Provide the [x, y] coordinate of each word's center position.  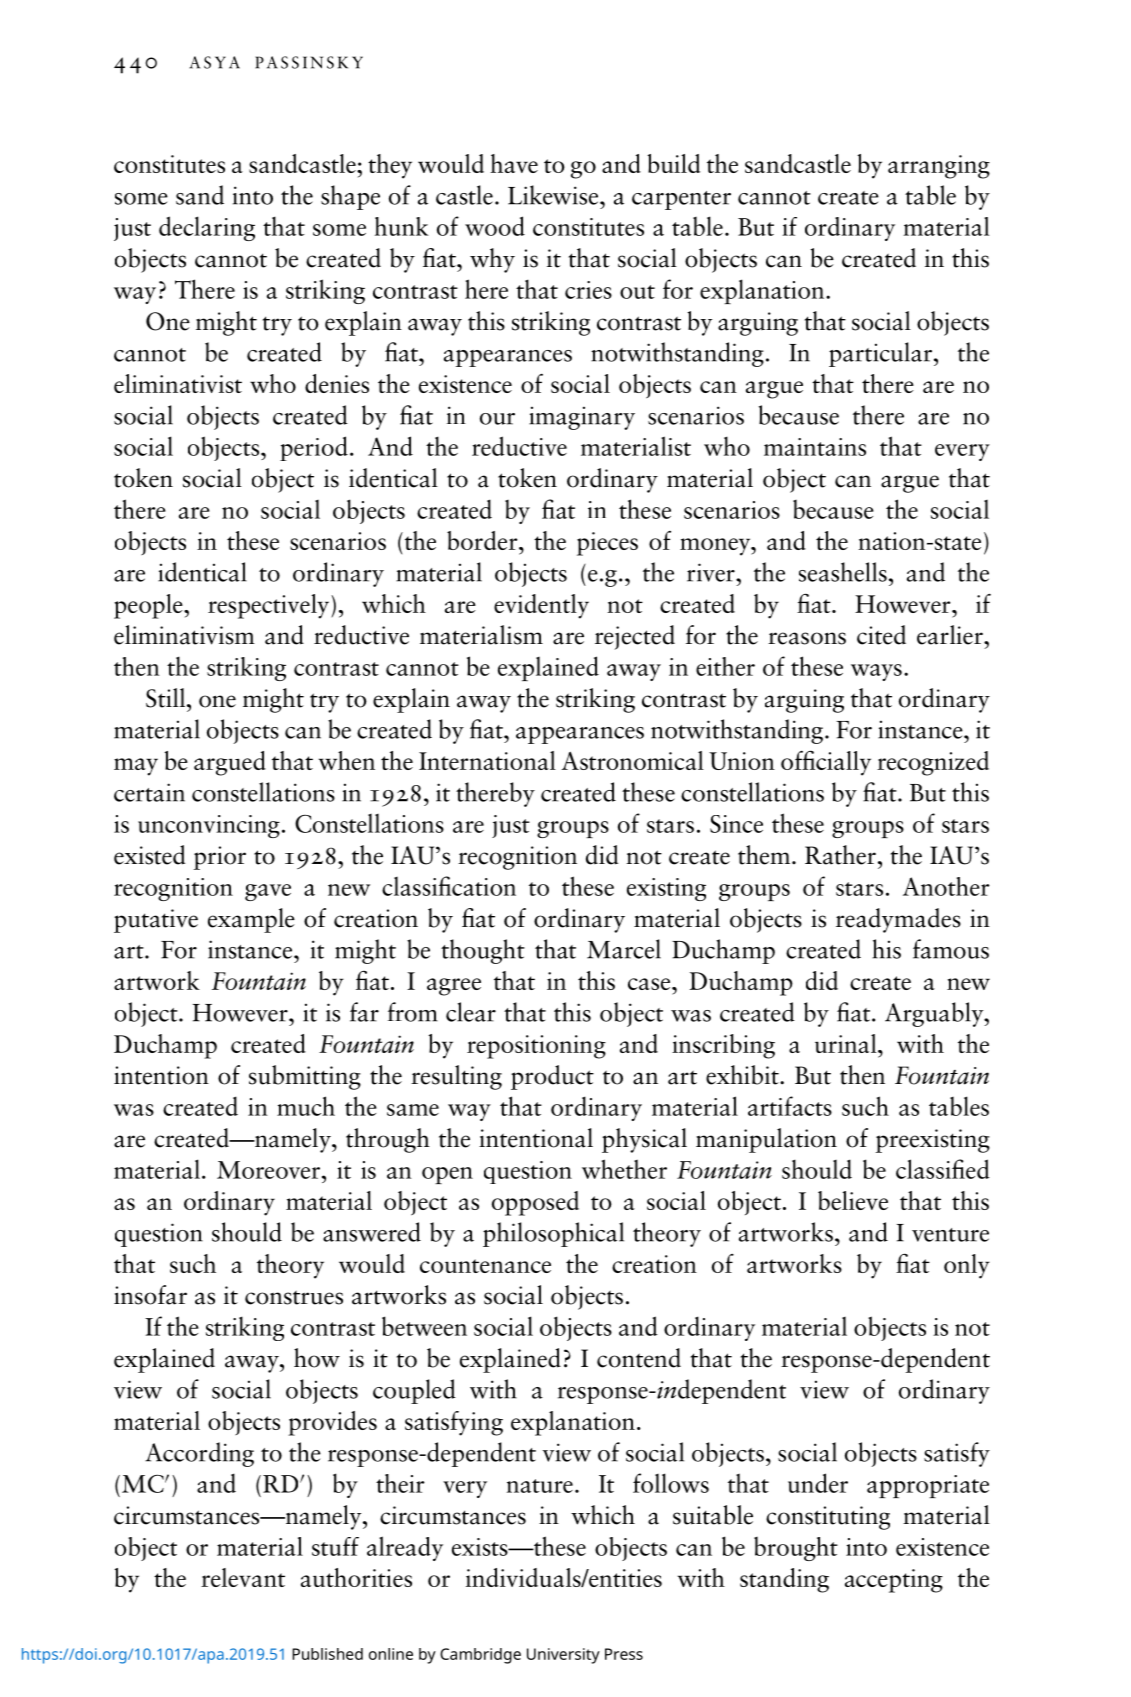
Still [165, 698]
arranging [939, 167]
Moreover [270, 1170]
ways [876, 672]
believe [853, 1200]
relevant [243, 1577]
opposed [535, 1203]
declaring [207, 228]
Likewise [554, 195]
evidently [541, 606]
